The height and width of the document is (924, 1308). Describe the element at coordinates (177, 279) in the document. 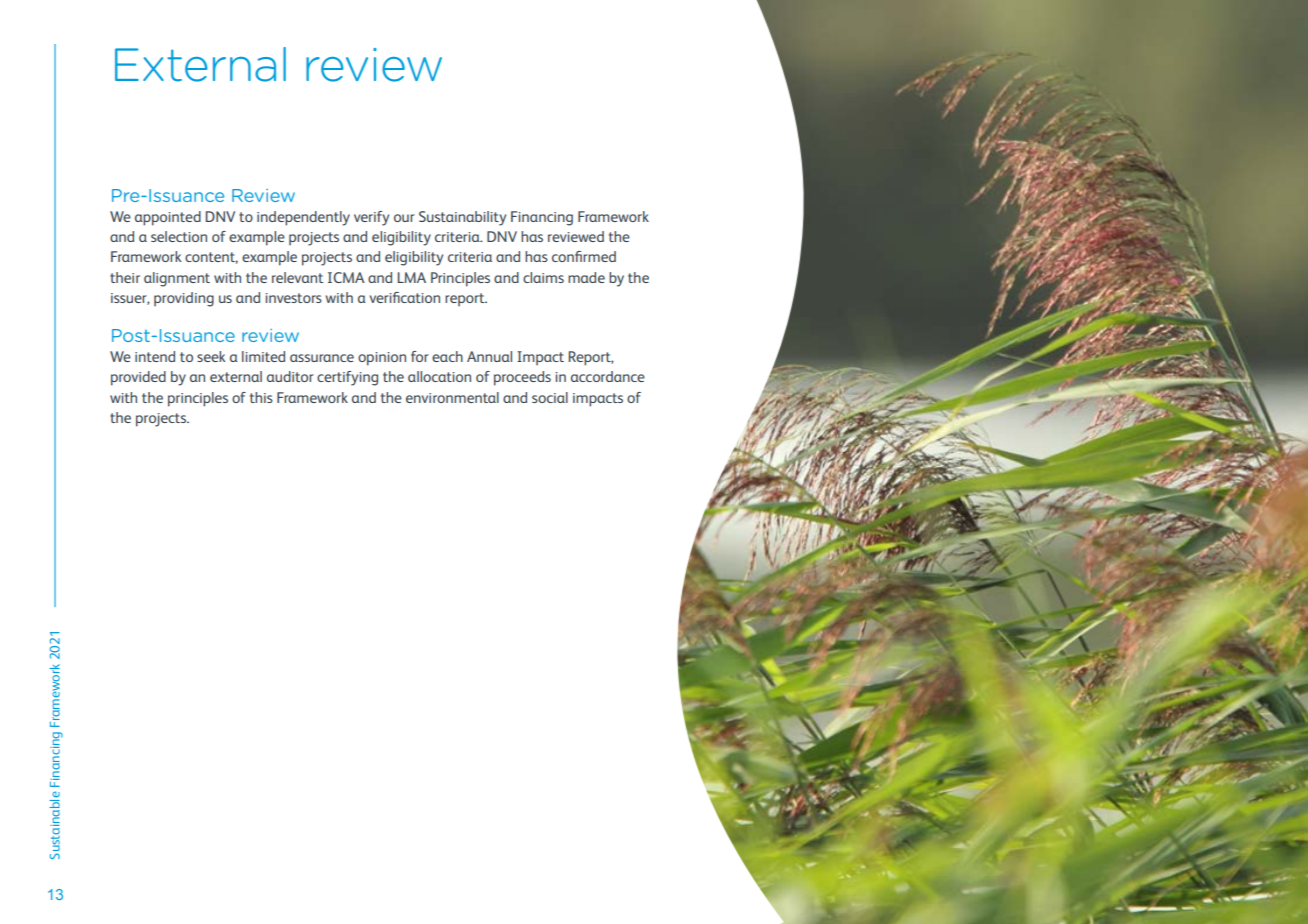

I see `alignment` at that location.
